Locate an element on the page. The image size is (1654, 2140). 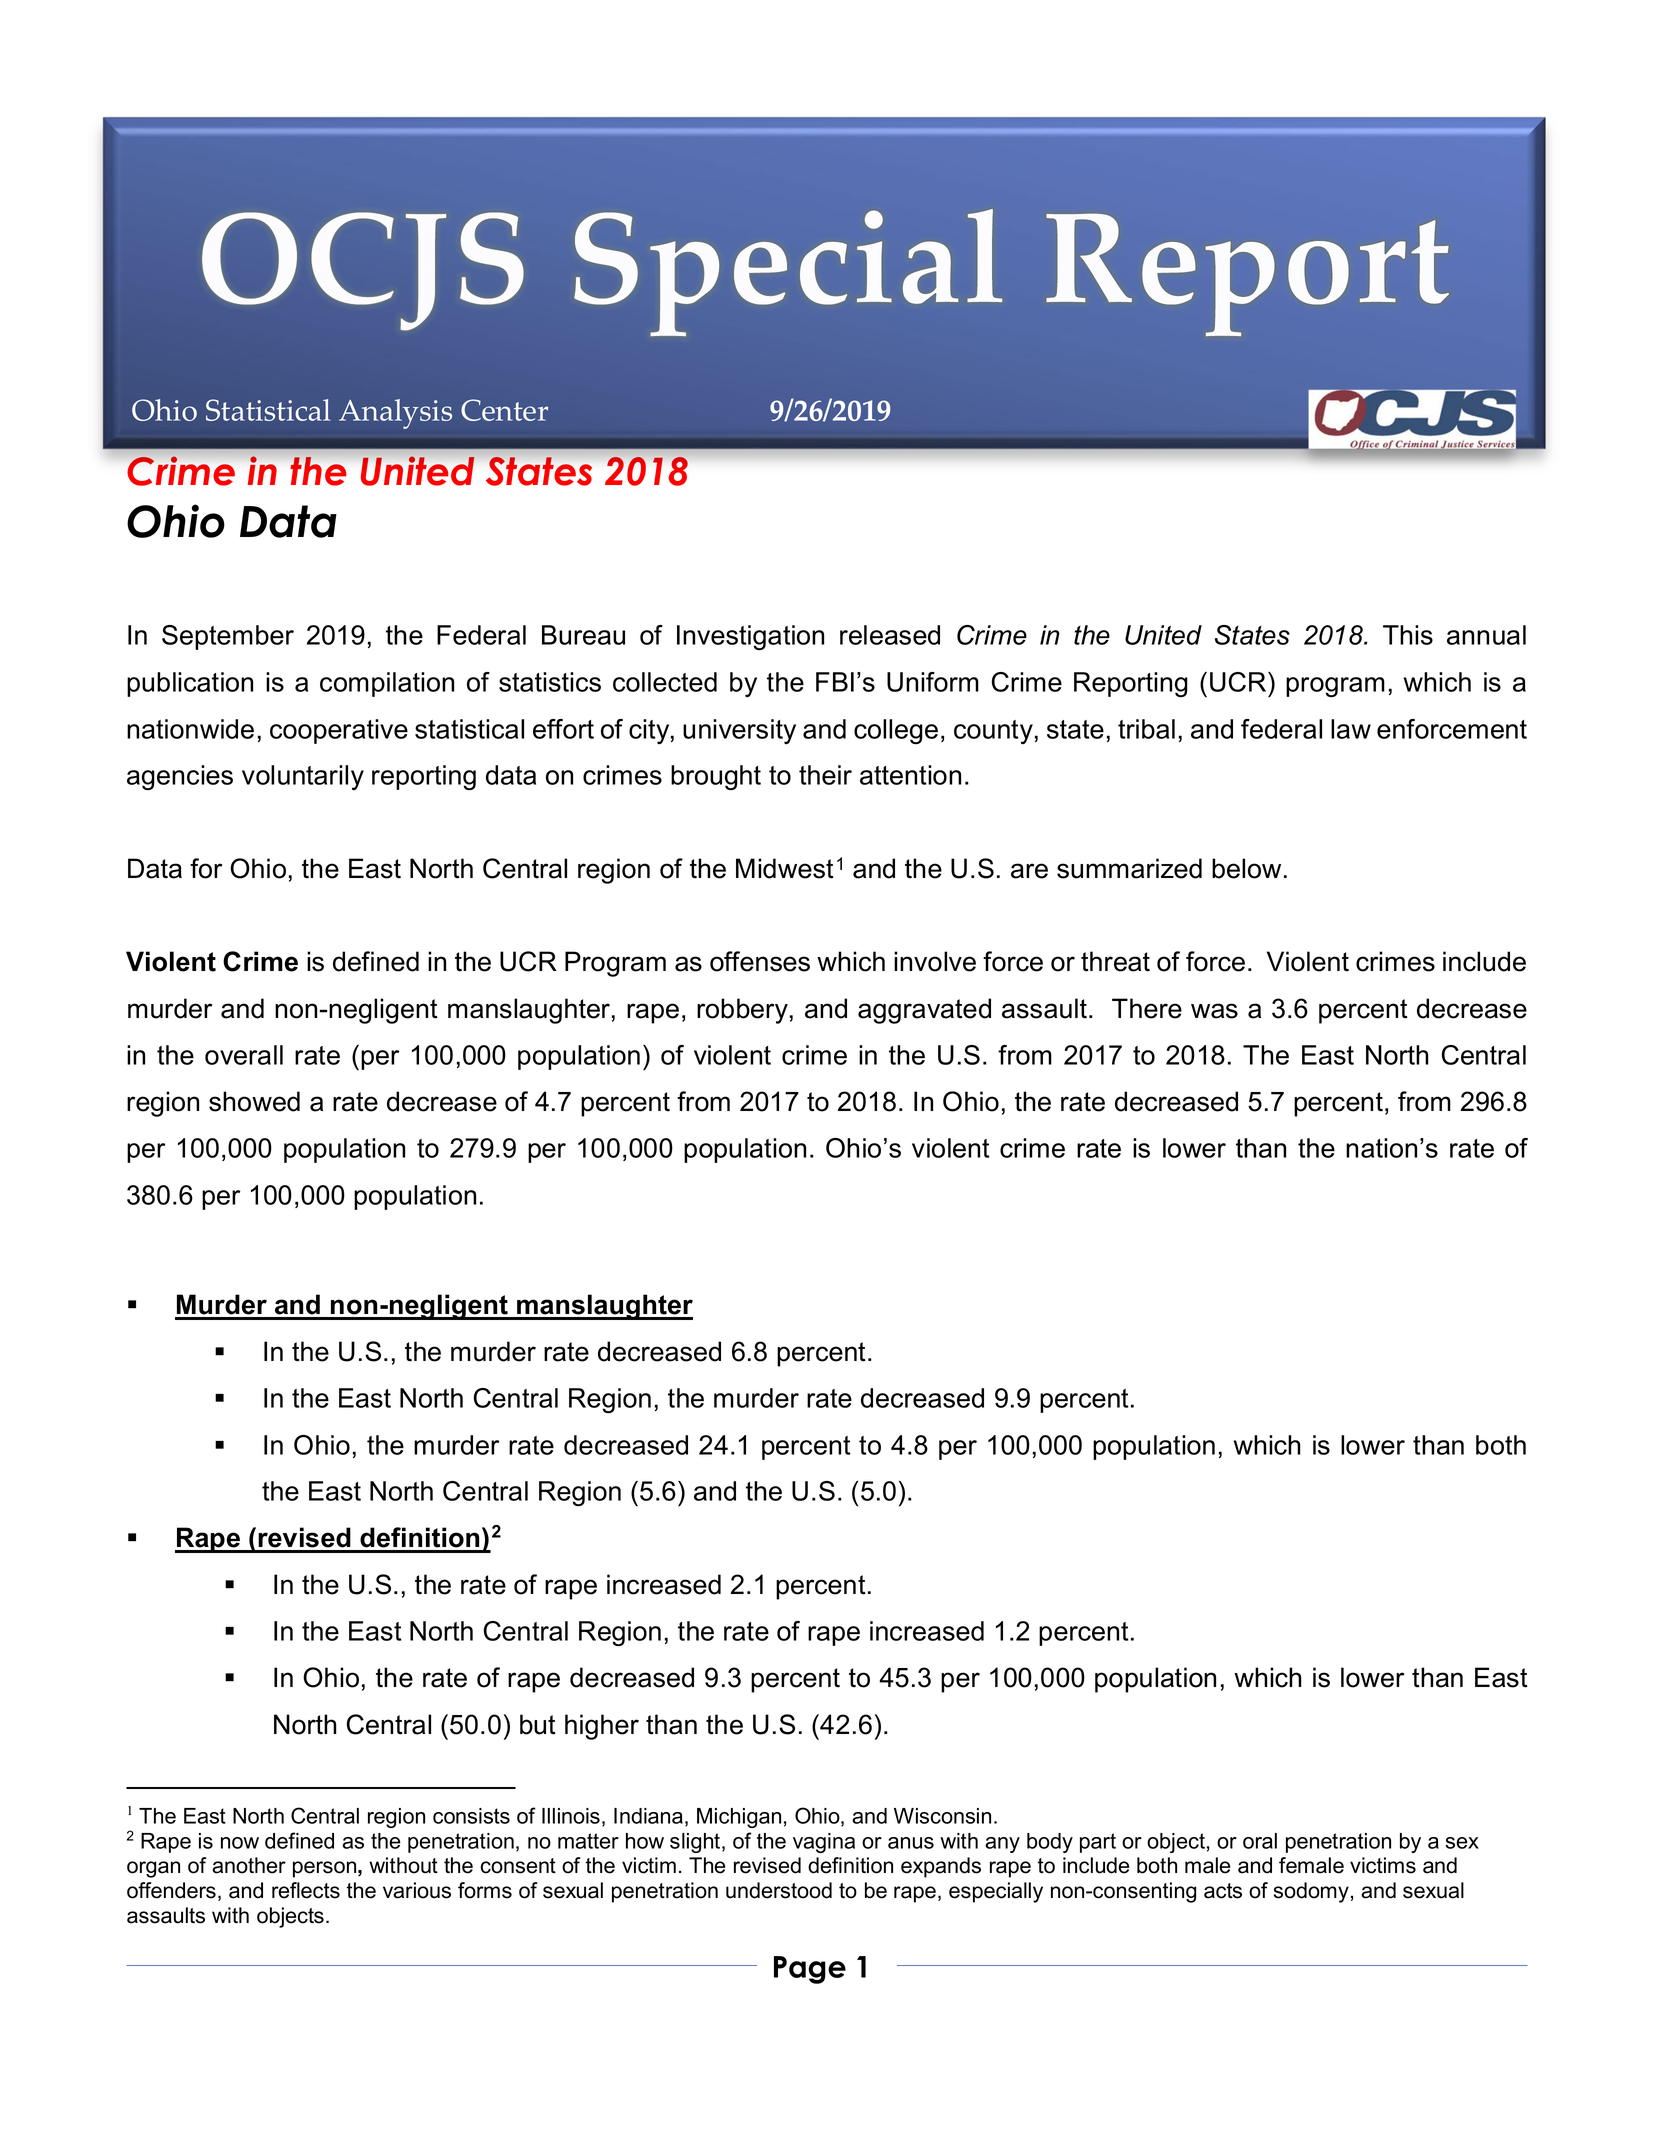
reflects is located at coordinates (306, 1890).
